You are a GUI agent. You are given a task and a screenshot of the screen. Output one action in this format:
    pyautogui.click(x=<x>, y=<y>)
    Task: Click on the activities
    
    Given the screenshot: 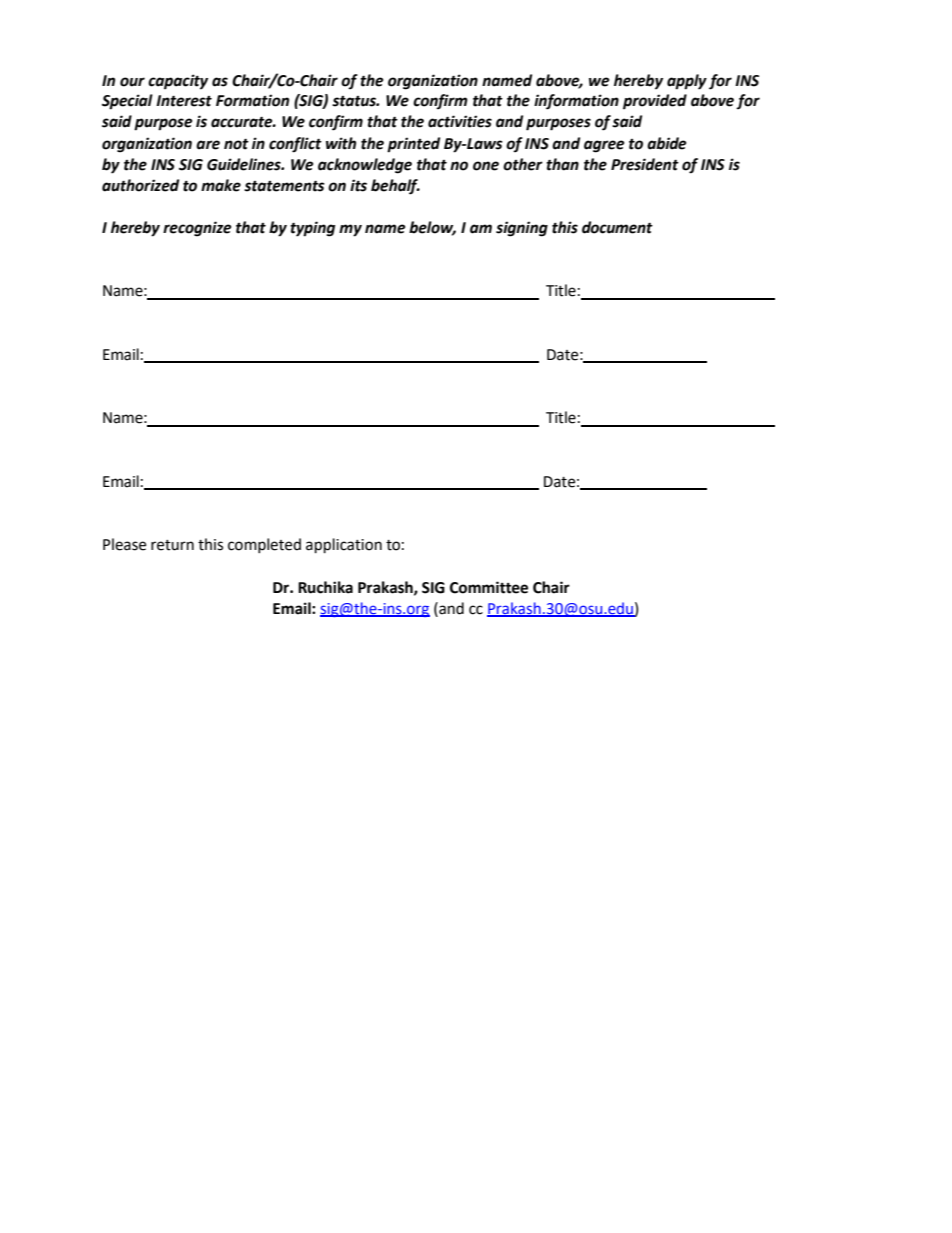 What is the action you would take?
    pyautogui.click(x=460, y=121)
